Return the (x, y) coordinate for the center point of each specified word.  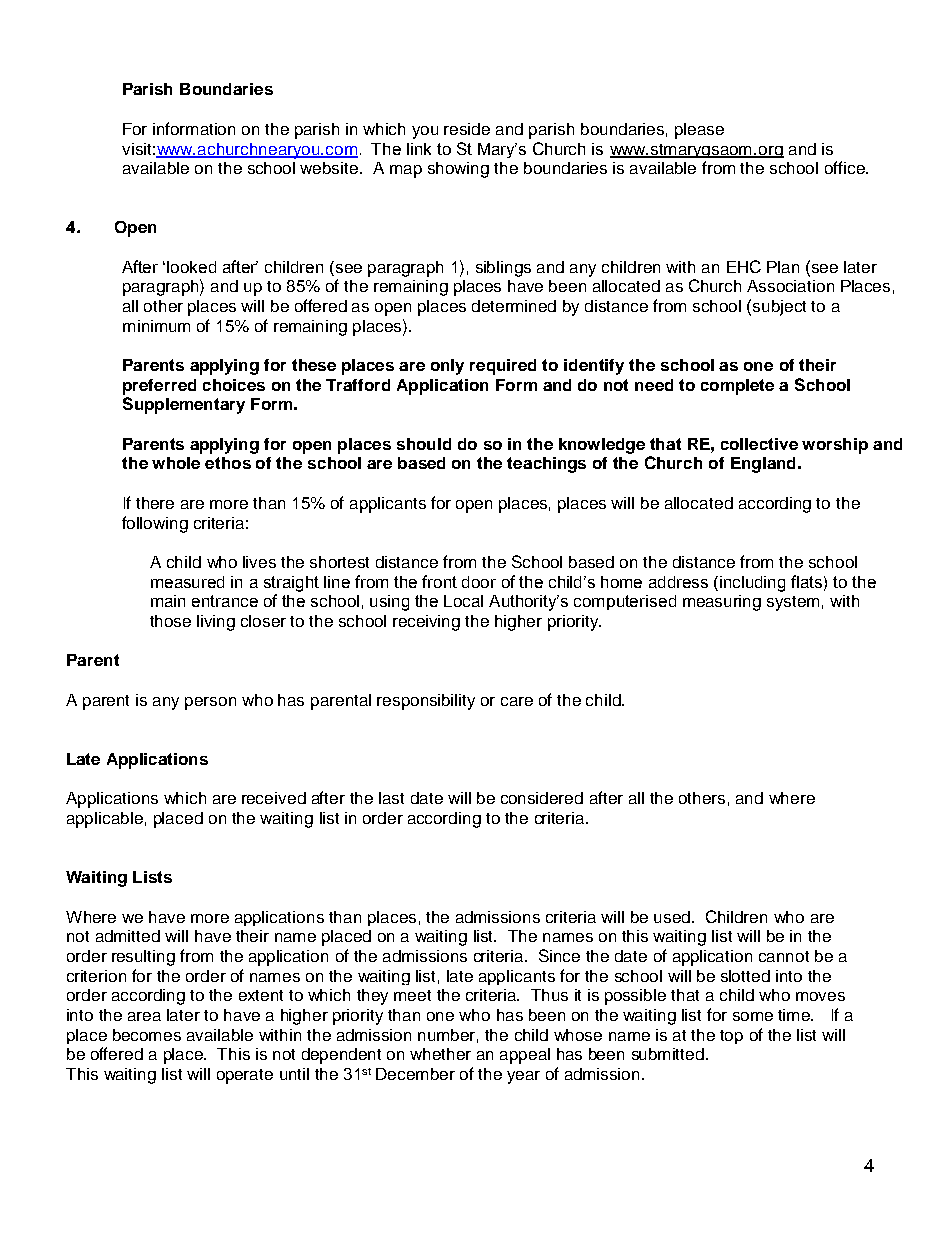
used (672, 917)
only (447, 367)
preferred (159, 387)
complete (737, 387)
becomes (147, 1035)
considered (542, 798)
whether (440, 1054)
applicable (105, 820)
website (330, 168)
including (752, 584)
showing (458, 170)
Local (463, 601)
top (731, 1037)
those (170, 621)
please (699, 131)
